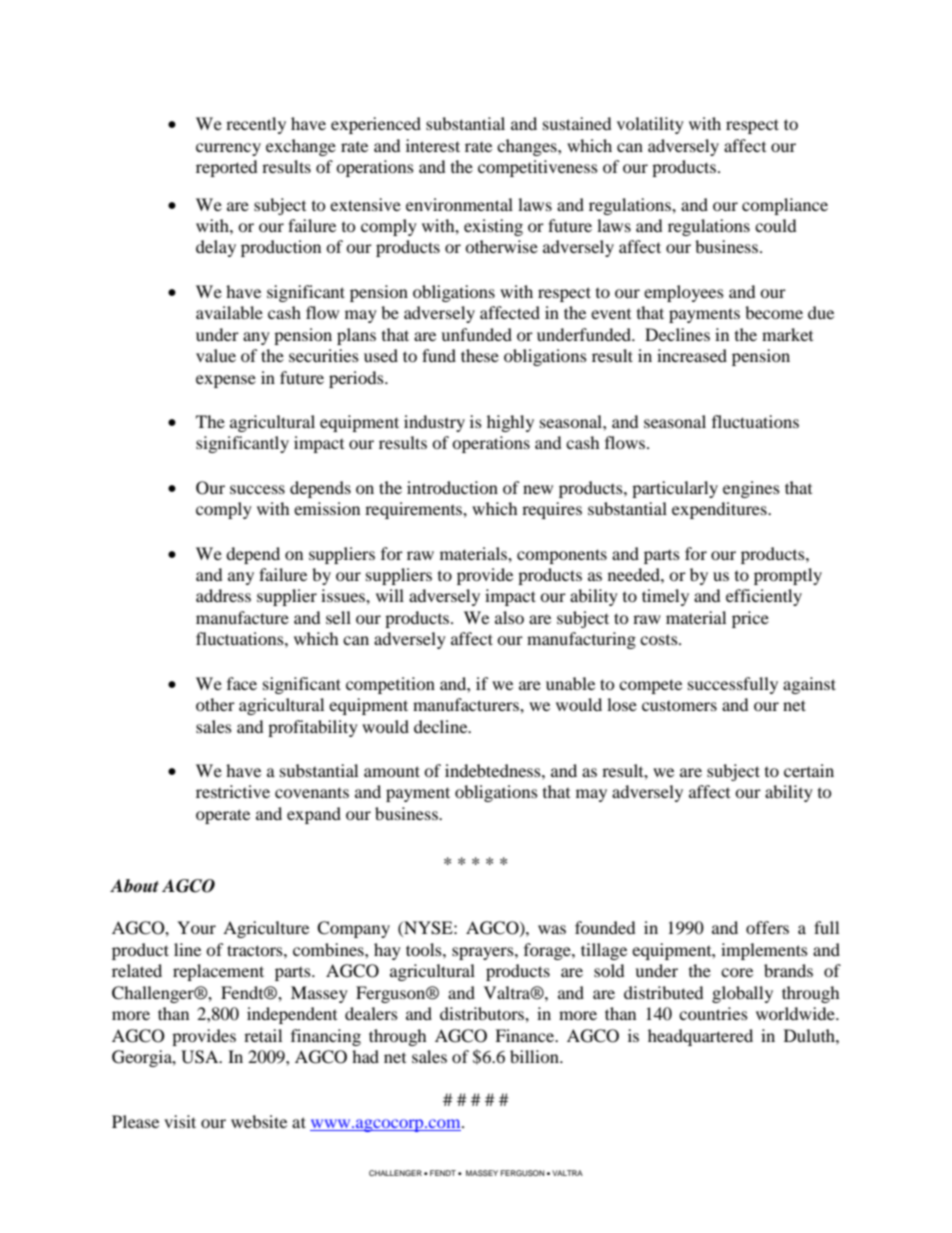  What do you see at coordinates (679, 705) in the document?
I see `customers` at bounding box center [679, 705].
